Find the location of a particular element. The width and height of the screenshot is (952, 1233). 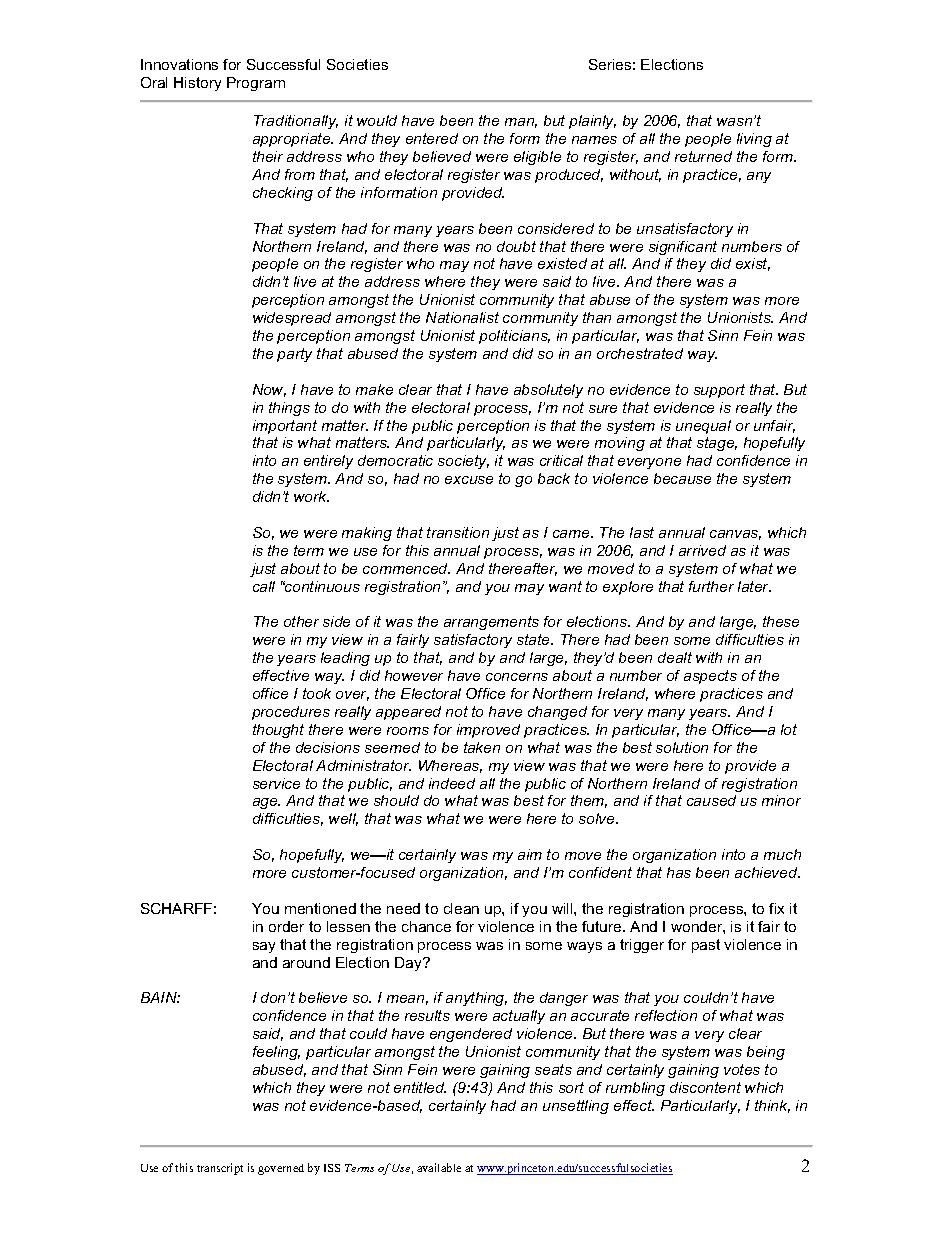

indeed is located at coordinates (452, 783).
